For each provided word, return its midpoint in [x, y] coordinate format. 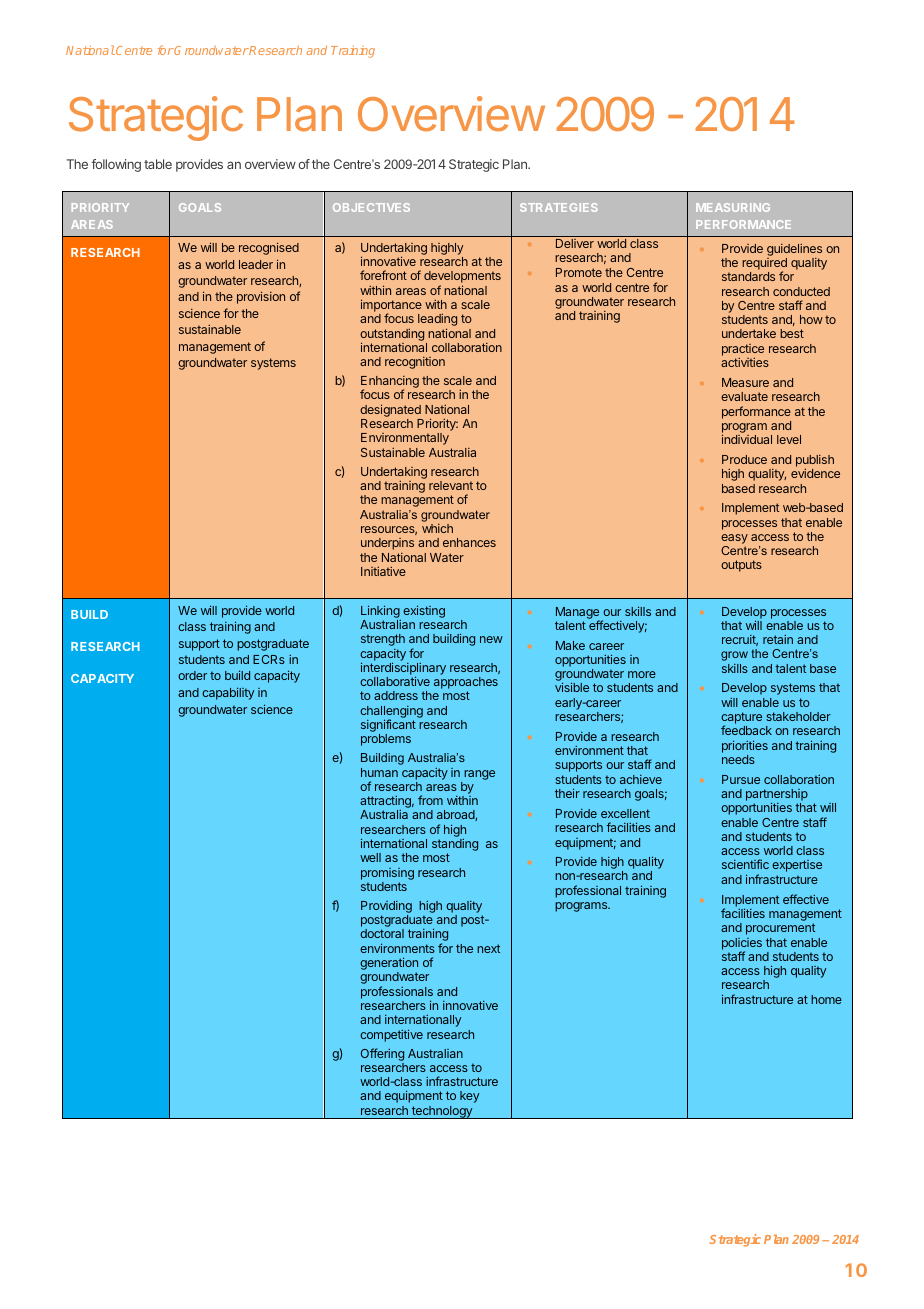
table [158, 164]
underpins [387, 544]
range [479, 775]
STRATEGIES [559, 207]
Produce [744, 459]
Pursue [741, 779]
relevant [451, 485]
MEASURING [733, 207]
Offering [382, 1054]
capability [228, 693]
